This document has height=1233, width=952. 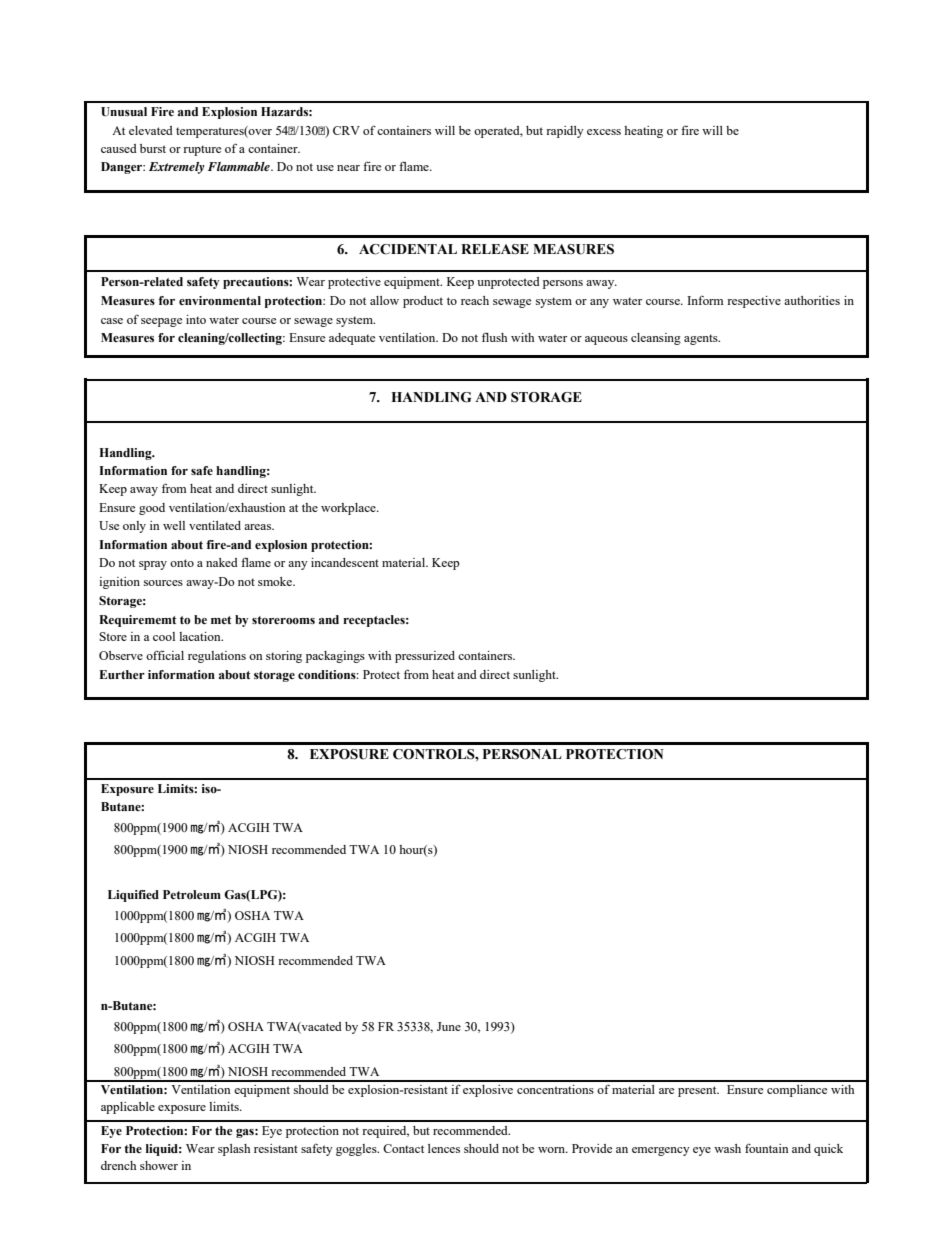 I want to click on ventilated, so click(x=215, y=525).
